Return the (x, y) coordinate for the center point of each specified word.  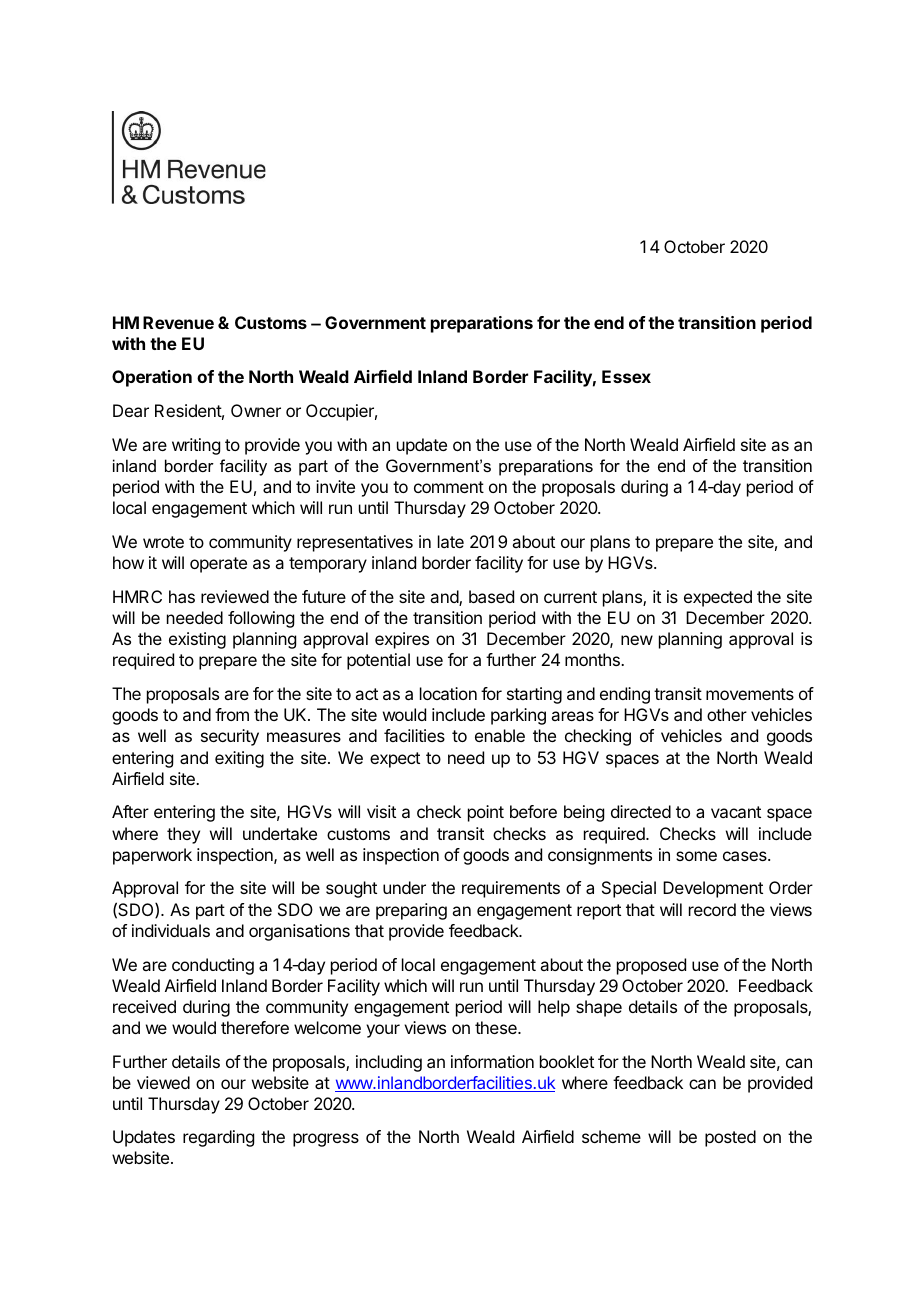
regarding (218, 1138)
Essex (626, 376)
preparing (411, 911)
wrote (163, 542)
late (451, 541)
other (727, 714)
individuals (171, 930)
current (570, 597)
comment (449, 487)
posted (730, 1138)
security (230, 737)
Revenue (178, 322)
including (389, 1063)
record (712, 909)
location (448, 693)
